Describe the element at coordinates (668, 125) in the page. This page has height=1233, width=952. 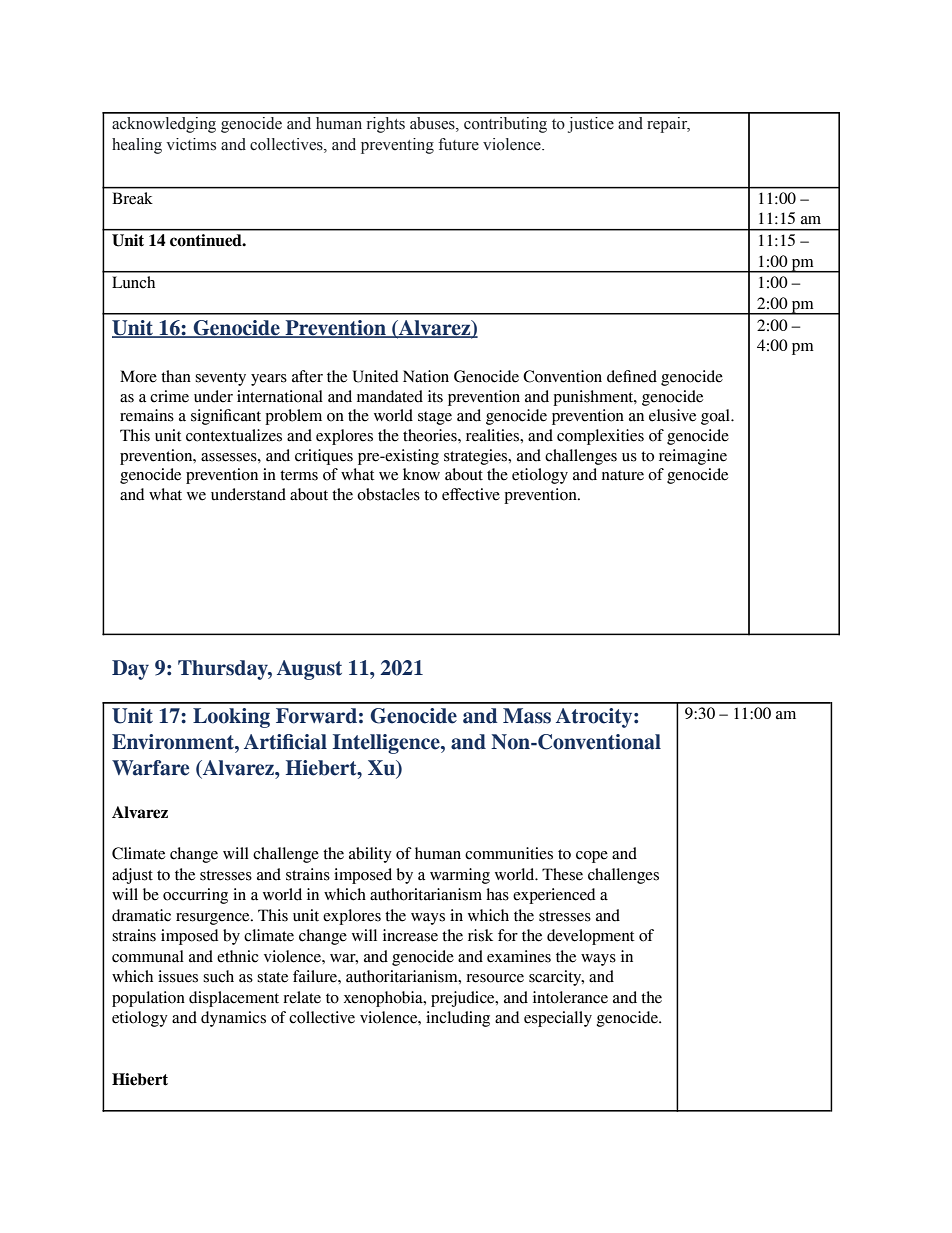
I see `repair` at that location.
